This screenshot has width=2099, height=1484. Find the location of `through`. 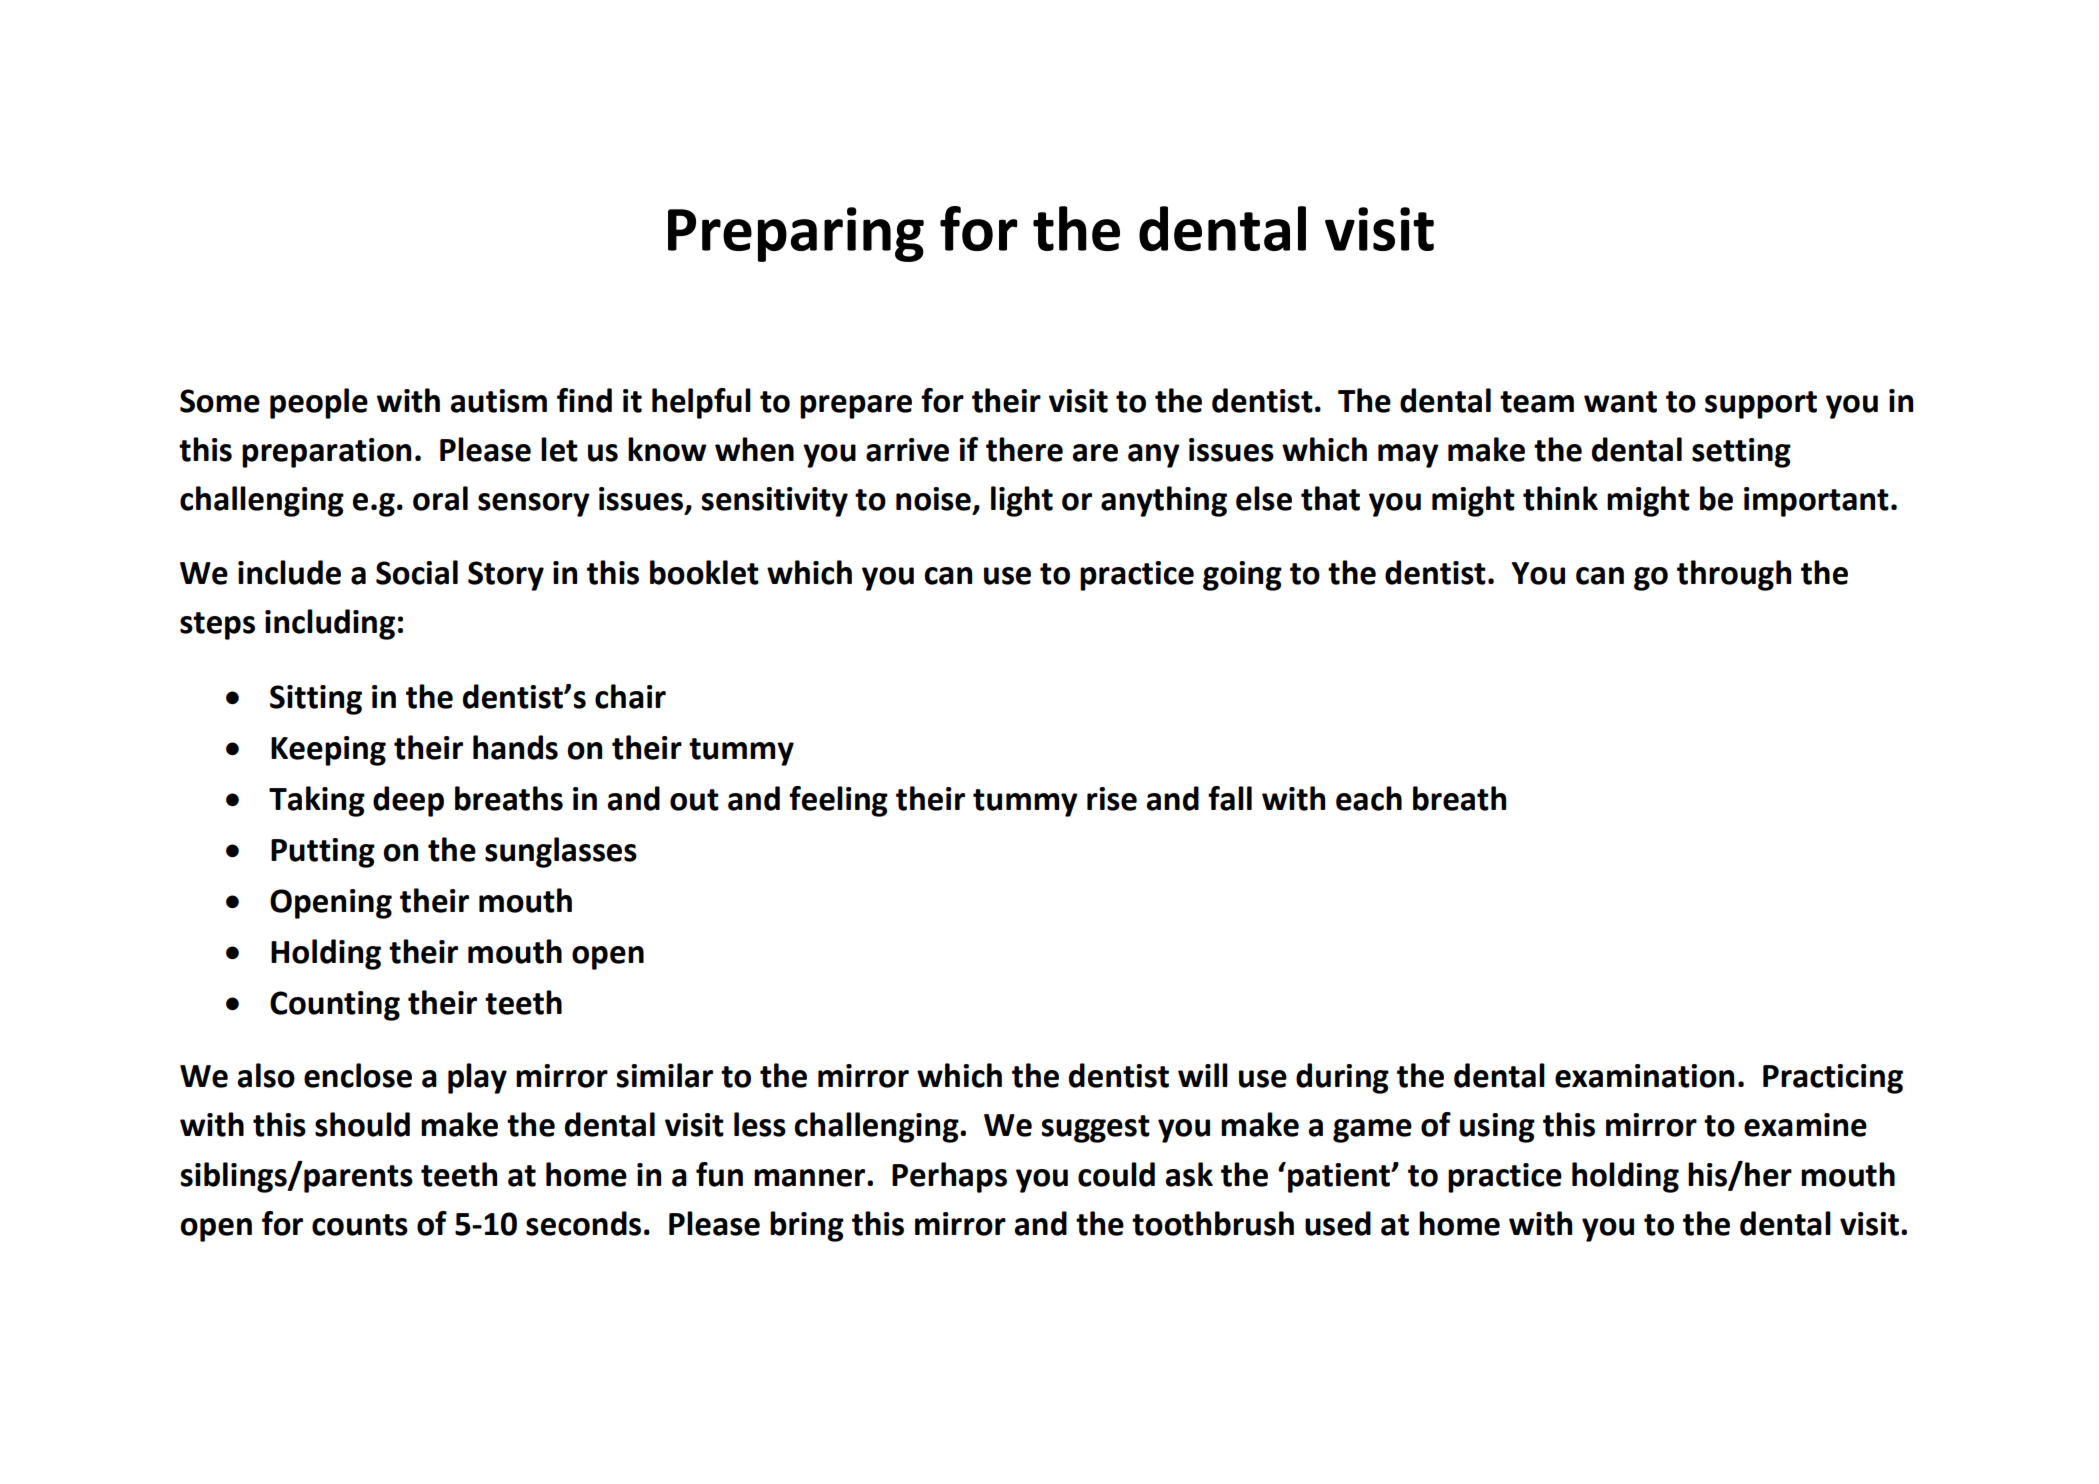

through is located at coordinates (1734, 575).
